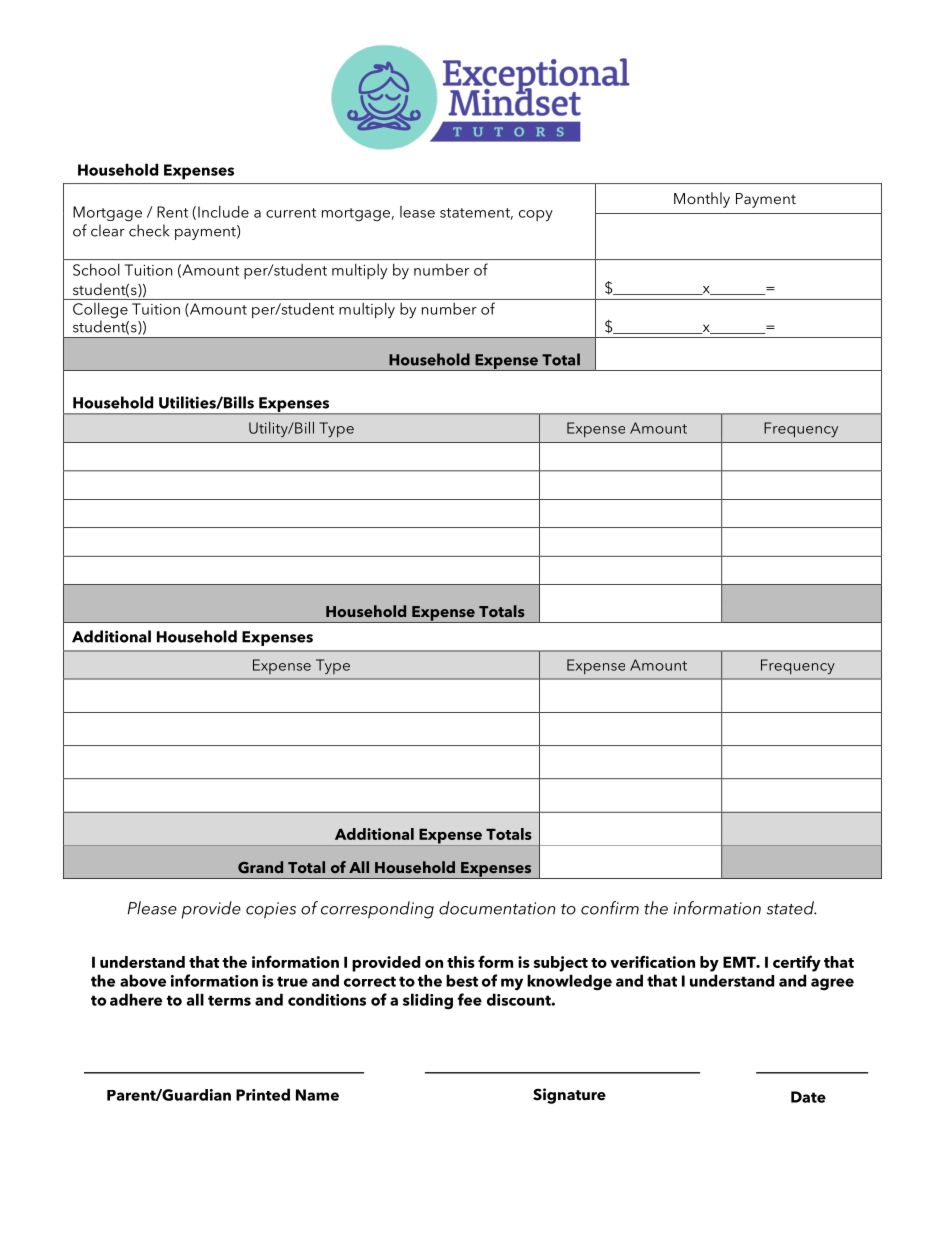  Describe the element at coordinates (223, 212) in the screenshot. I see `Include` at that location.
